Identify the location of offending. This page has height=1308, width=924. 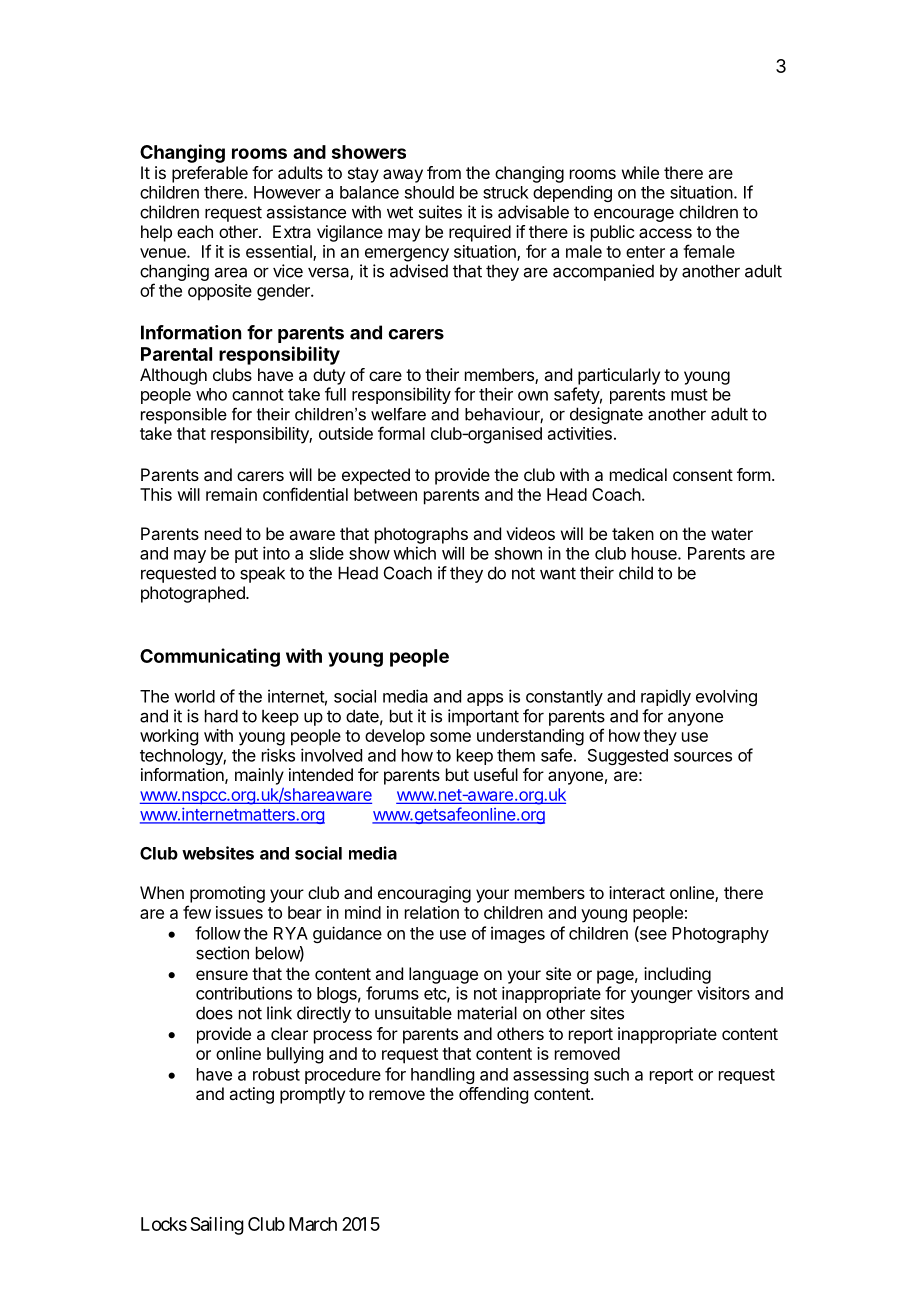
(493, 1095).
